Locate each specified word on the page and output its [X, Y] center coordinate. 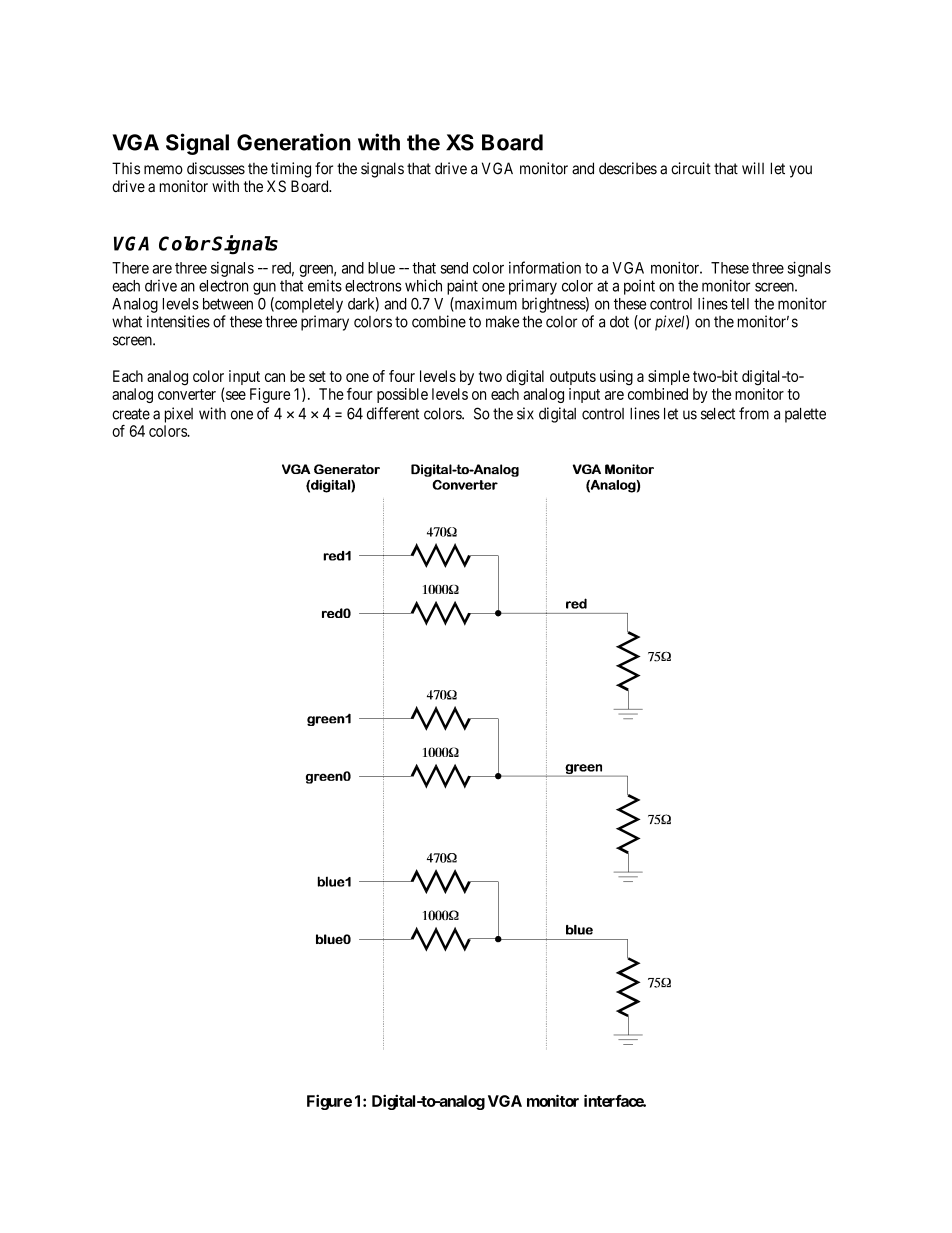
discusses [216, 168]
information [545, 267]
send [454, 268]
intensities [178, 321]
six [525, 413]
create [131, 414]
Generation [294, 142]
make [502, 322]
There [130, 268]
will [753, 168]
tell [740, 304]
